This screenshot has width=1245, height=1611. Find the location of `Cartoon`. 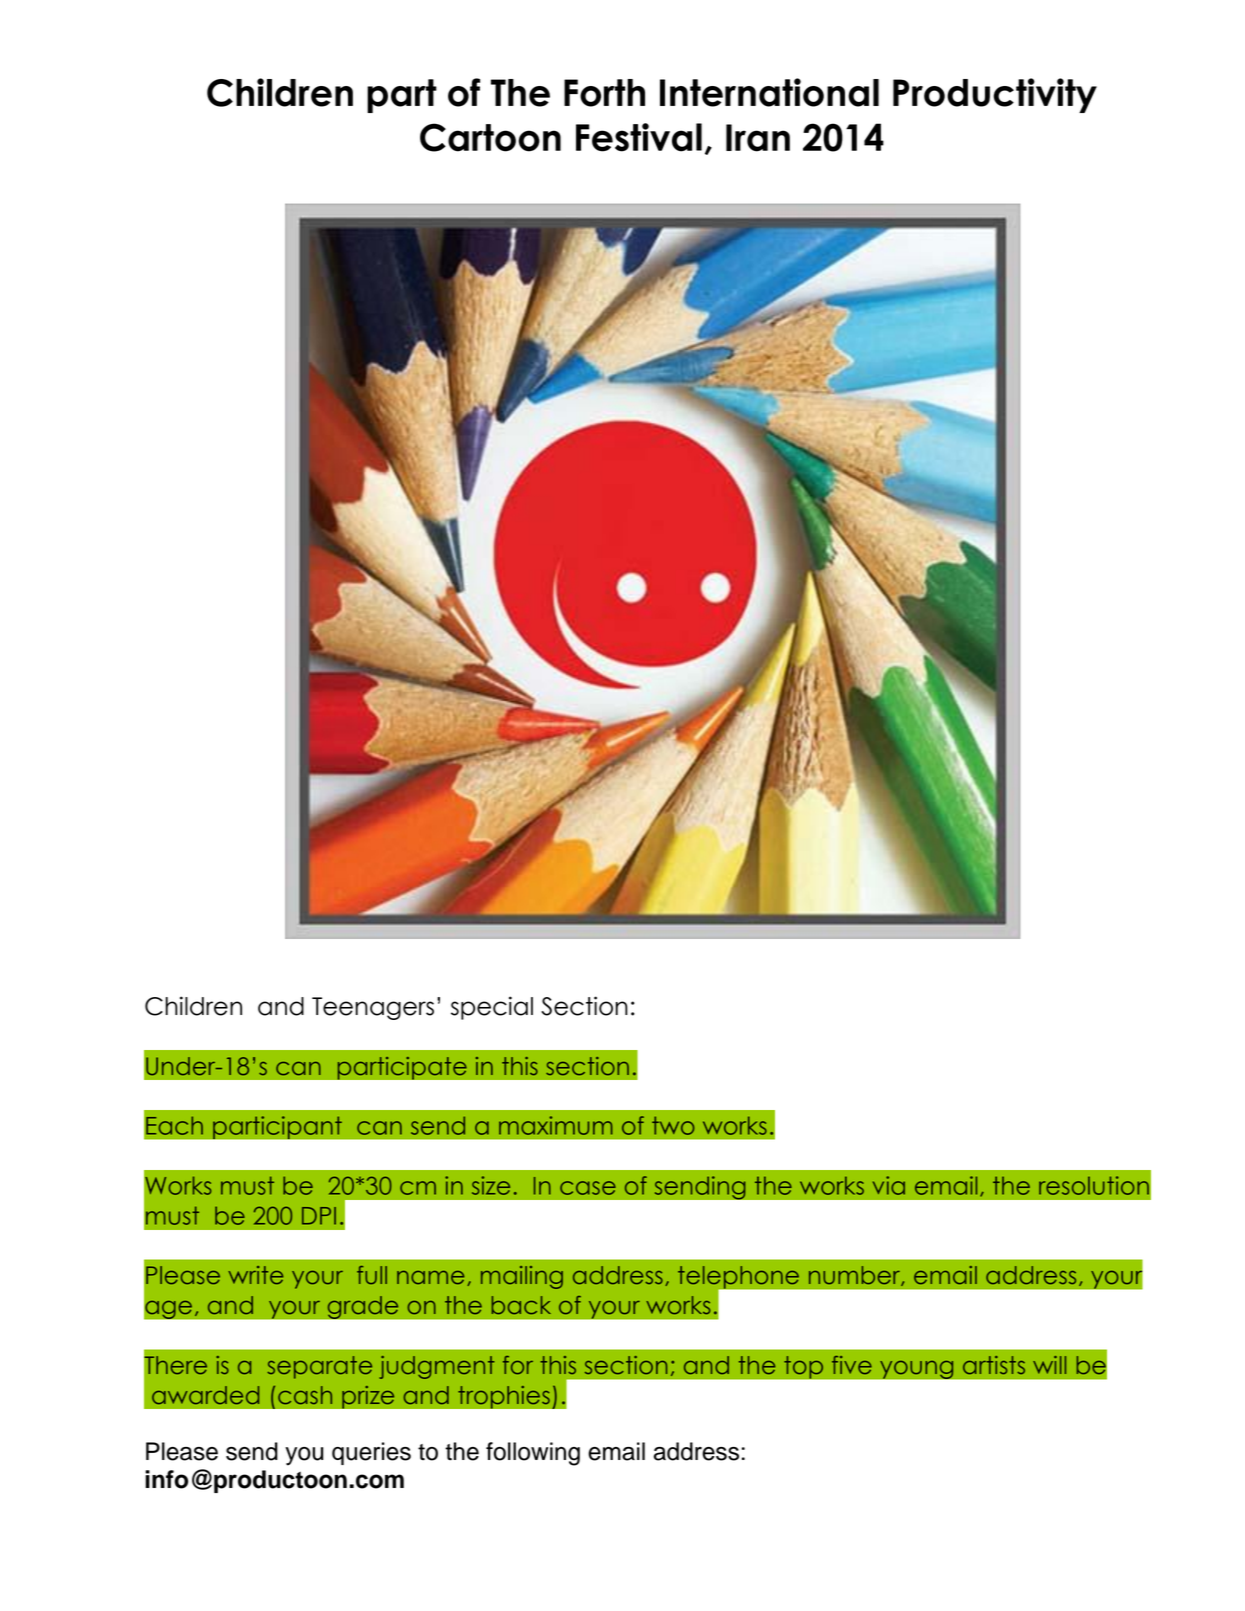

Cartoon is located at coordinates (490, 137).
